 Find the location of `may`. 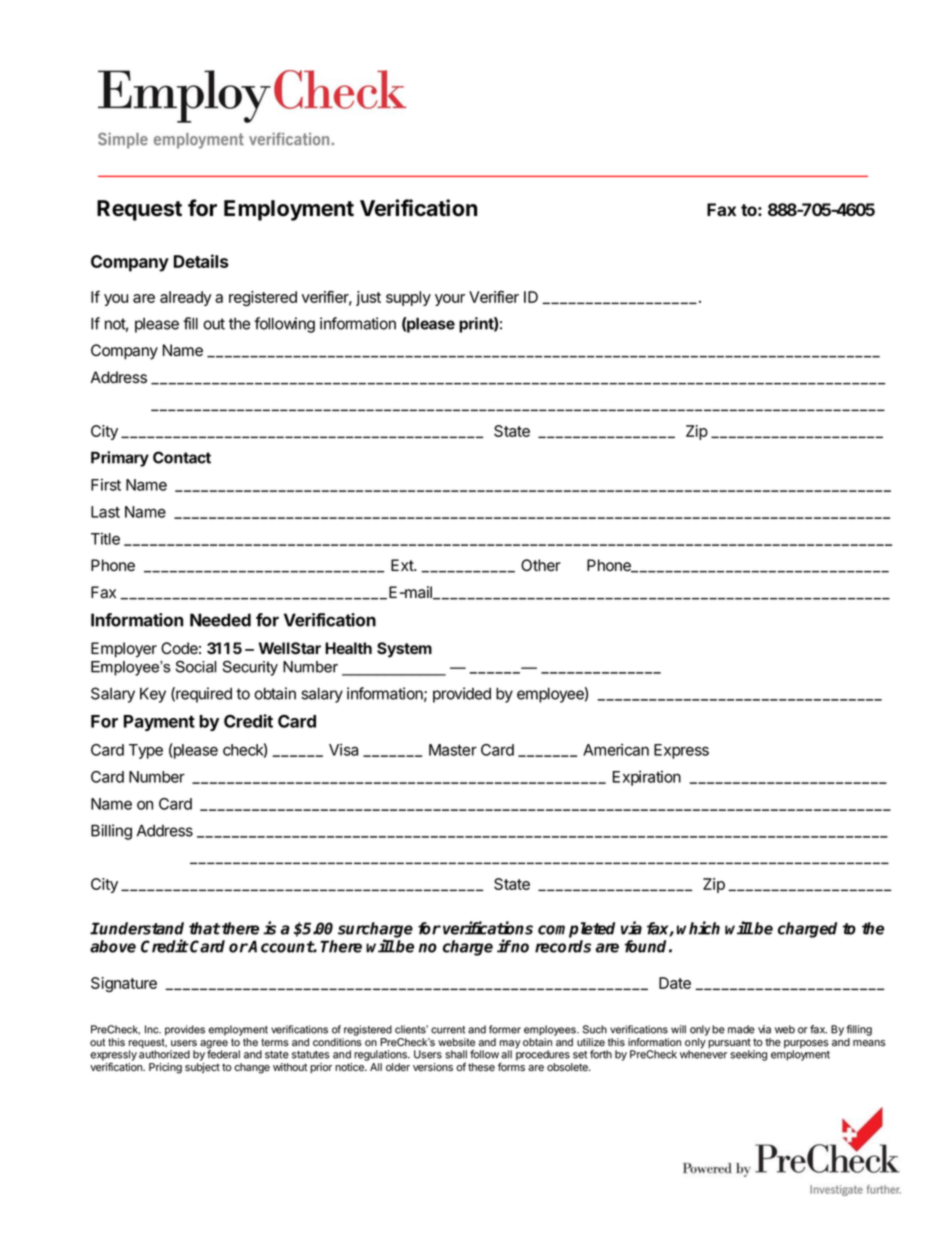

may is located at coordinates (510, 1045).
